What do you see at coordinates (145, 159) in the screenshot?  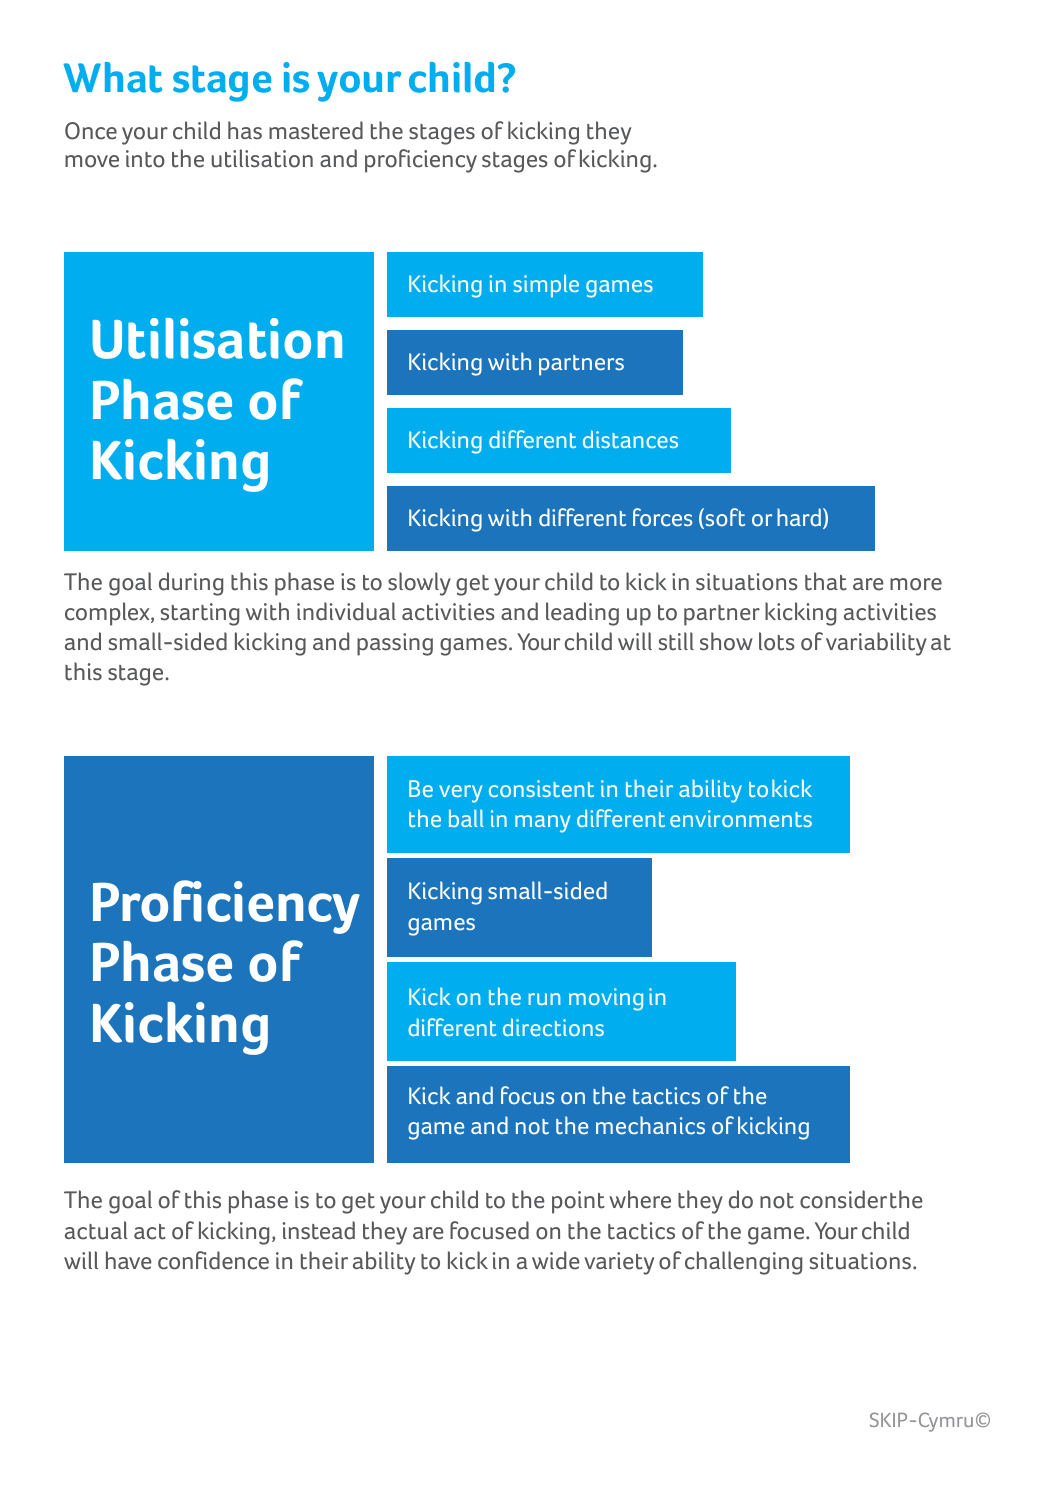 I see `into` at bounding box center [145, 159].
